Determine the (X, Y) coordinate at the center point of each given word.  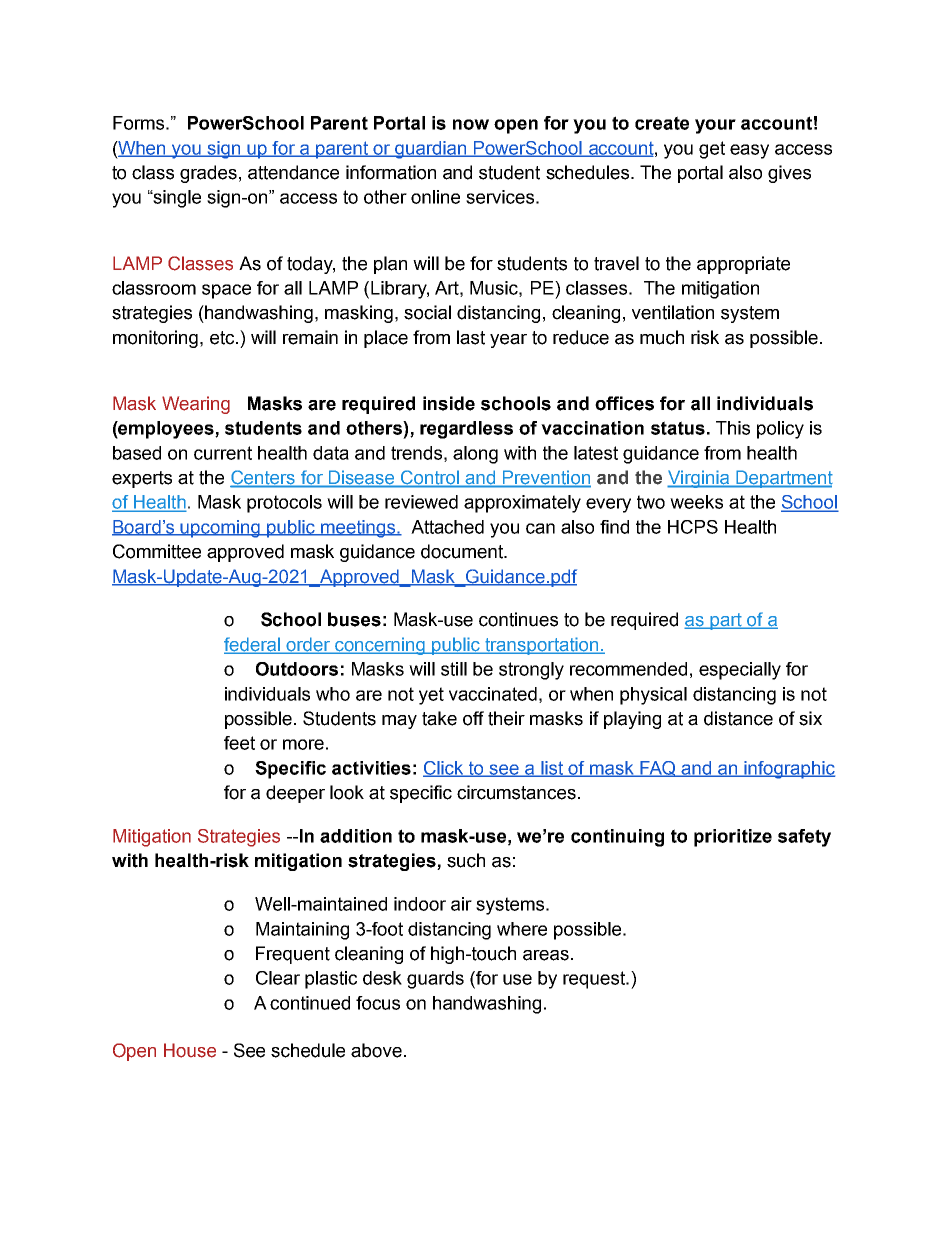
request (595, 980)
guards (435, 980)
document (463, 551)
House (190, 1050)
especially (740, 671)
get (712, 150)
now (471, 124)
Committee (157, 551)
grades (208, 174)
